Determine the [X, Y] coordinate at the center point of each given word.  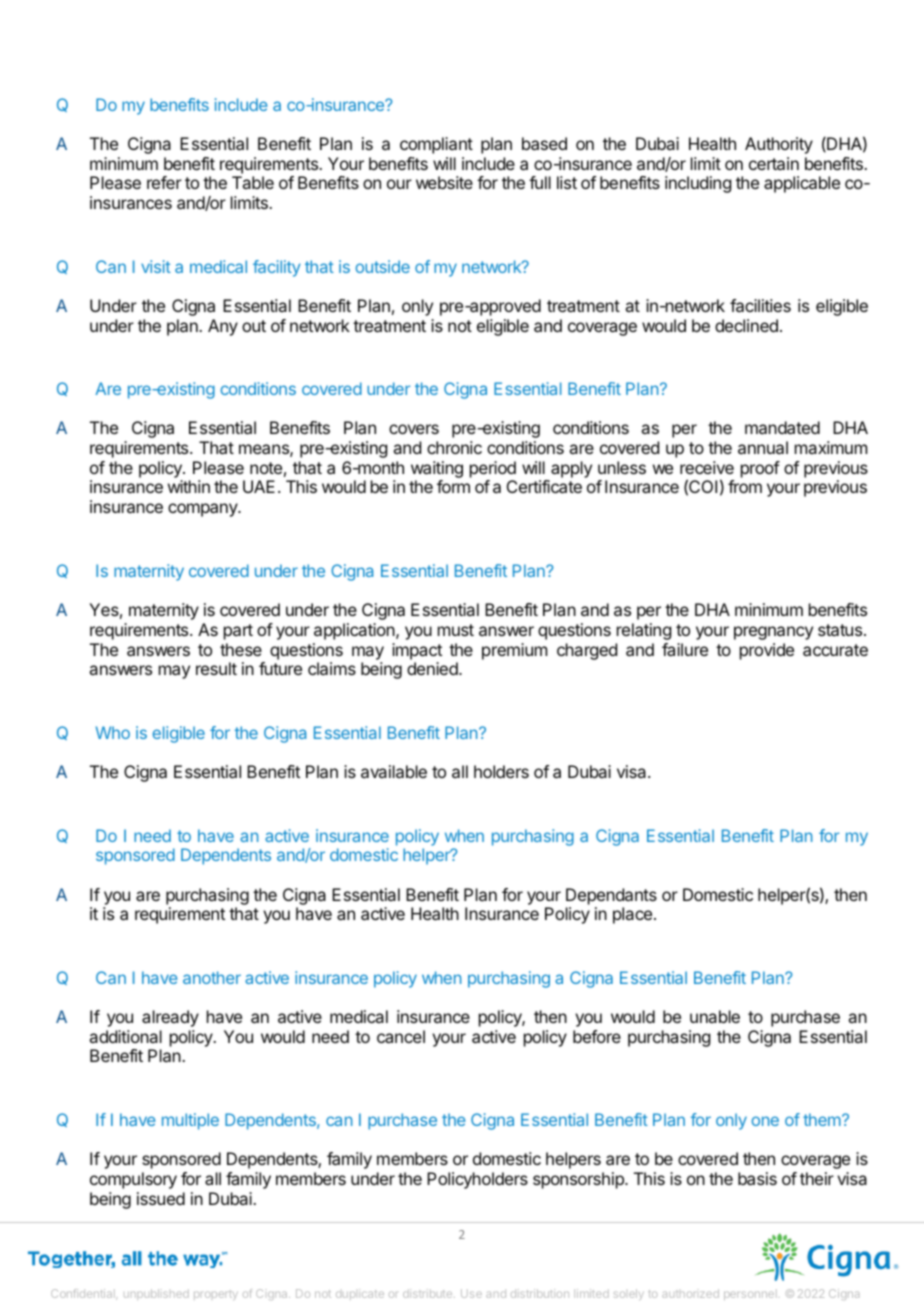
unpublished [156, 1294]
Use [471, 1293]
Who [113, 732]
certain [774, 163]
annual [763, 447]
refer [164, 182]
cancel [401, 1036]
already [170, 1018]
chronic [454, 447]
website [444, 182]
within [189, 486]
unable [715, 1016]
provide [767, 651]
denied [433, 668]
